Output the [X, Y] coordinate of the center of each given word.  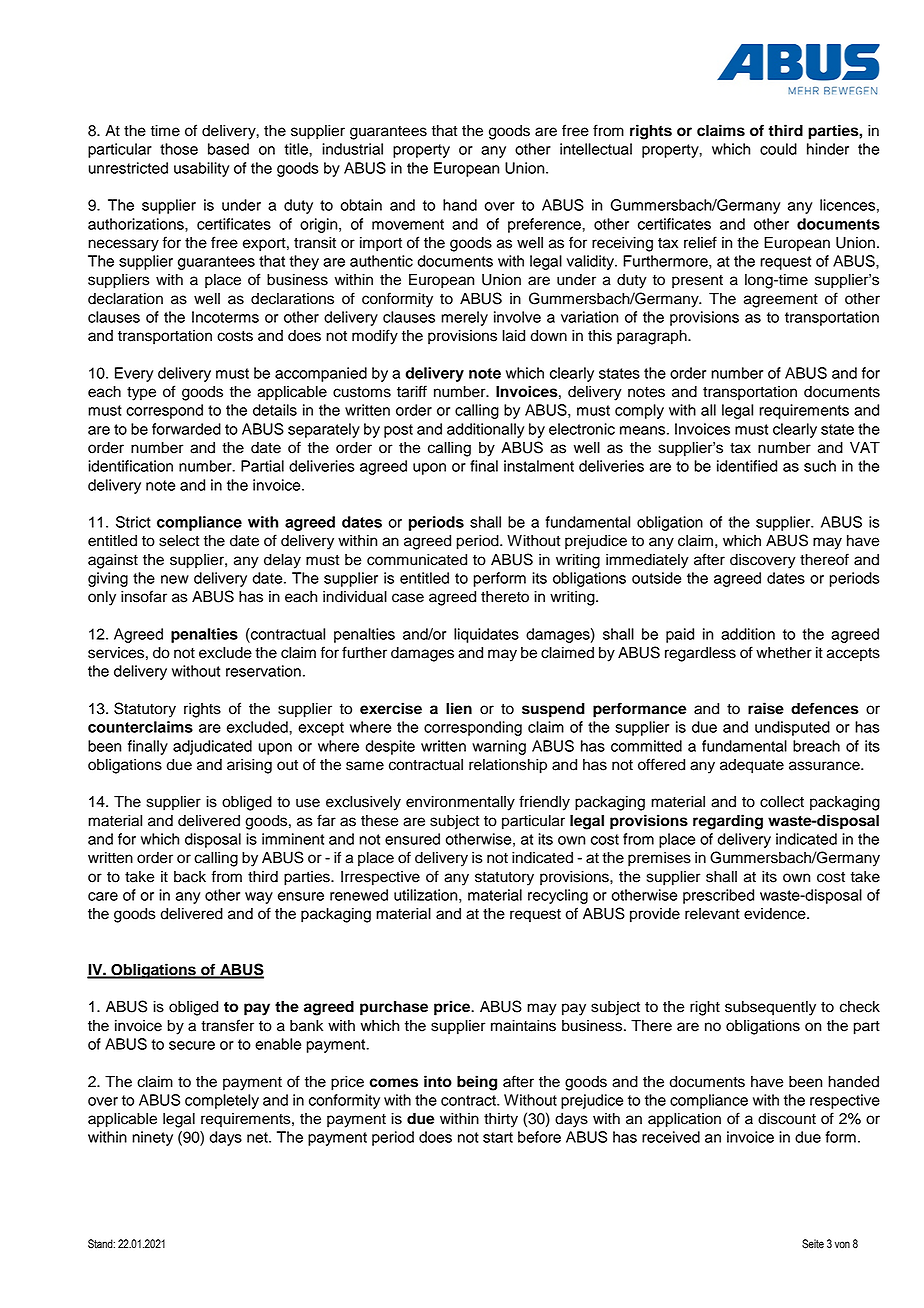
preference [545, 225]
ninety [152, 1138]
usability [202, 169]
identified [747, 466]
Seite [813, 1244]
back [190, 877]
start [498, 1137]
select [179, 541]
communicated [417, 560]
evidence [776, 914]
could [778, 149]
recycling [558, 896]
